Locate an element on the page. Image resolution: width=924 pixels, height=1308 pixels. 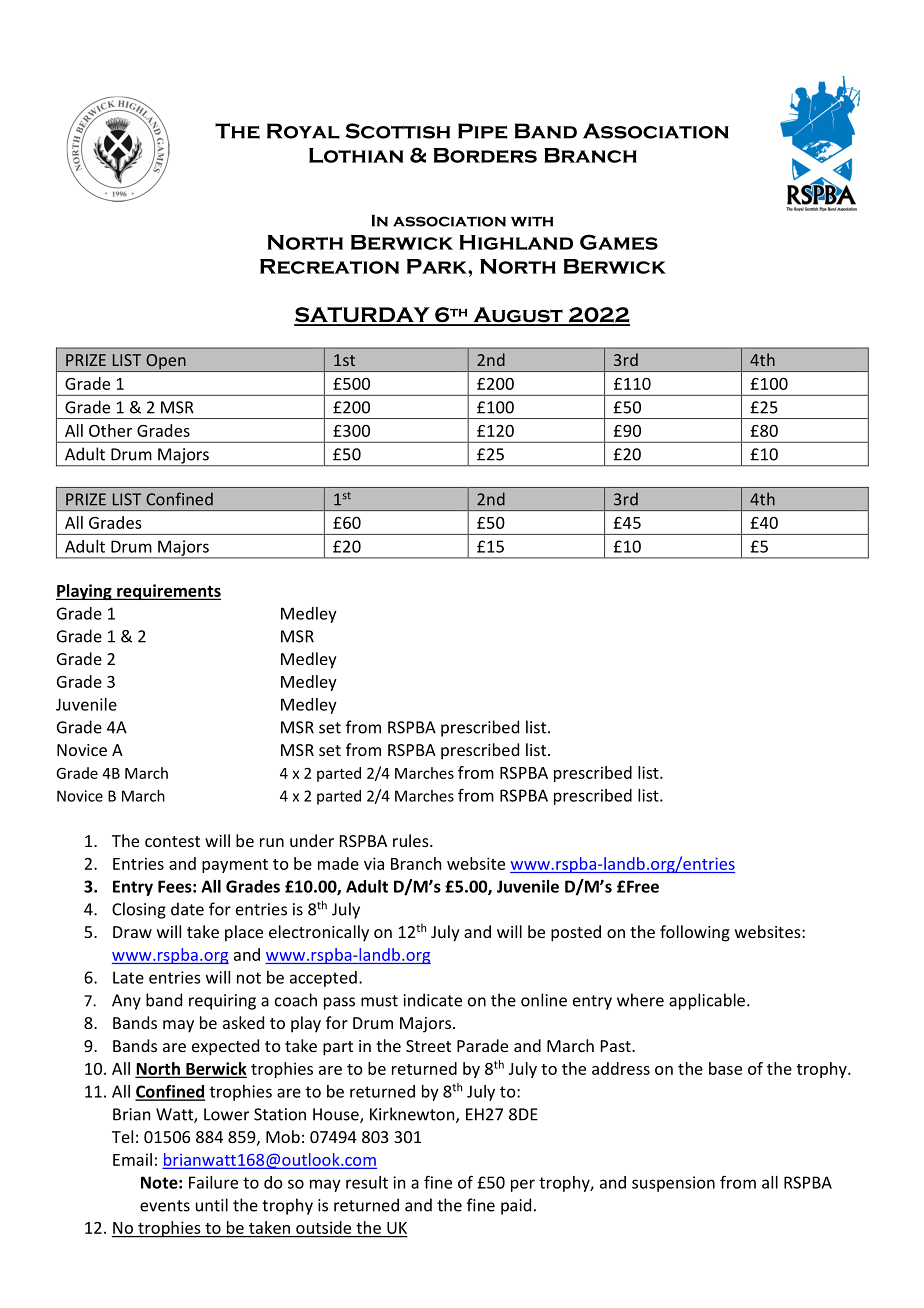
events is located at coordinates (165, 1206).
